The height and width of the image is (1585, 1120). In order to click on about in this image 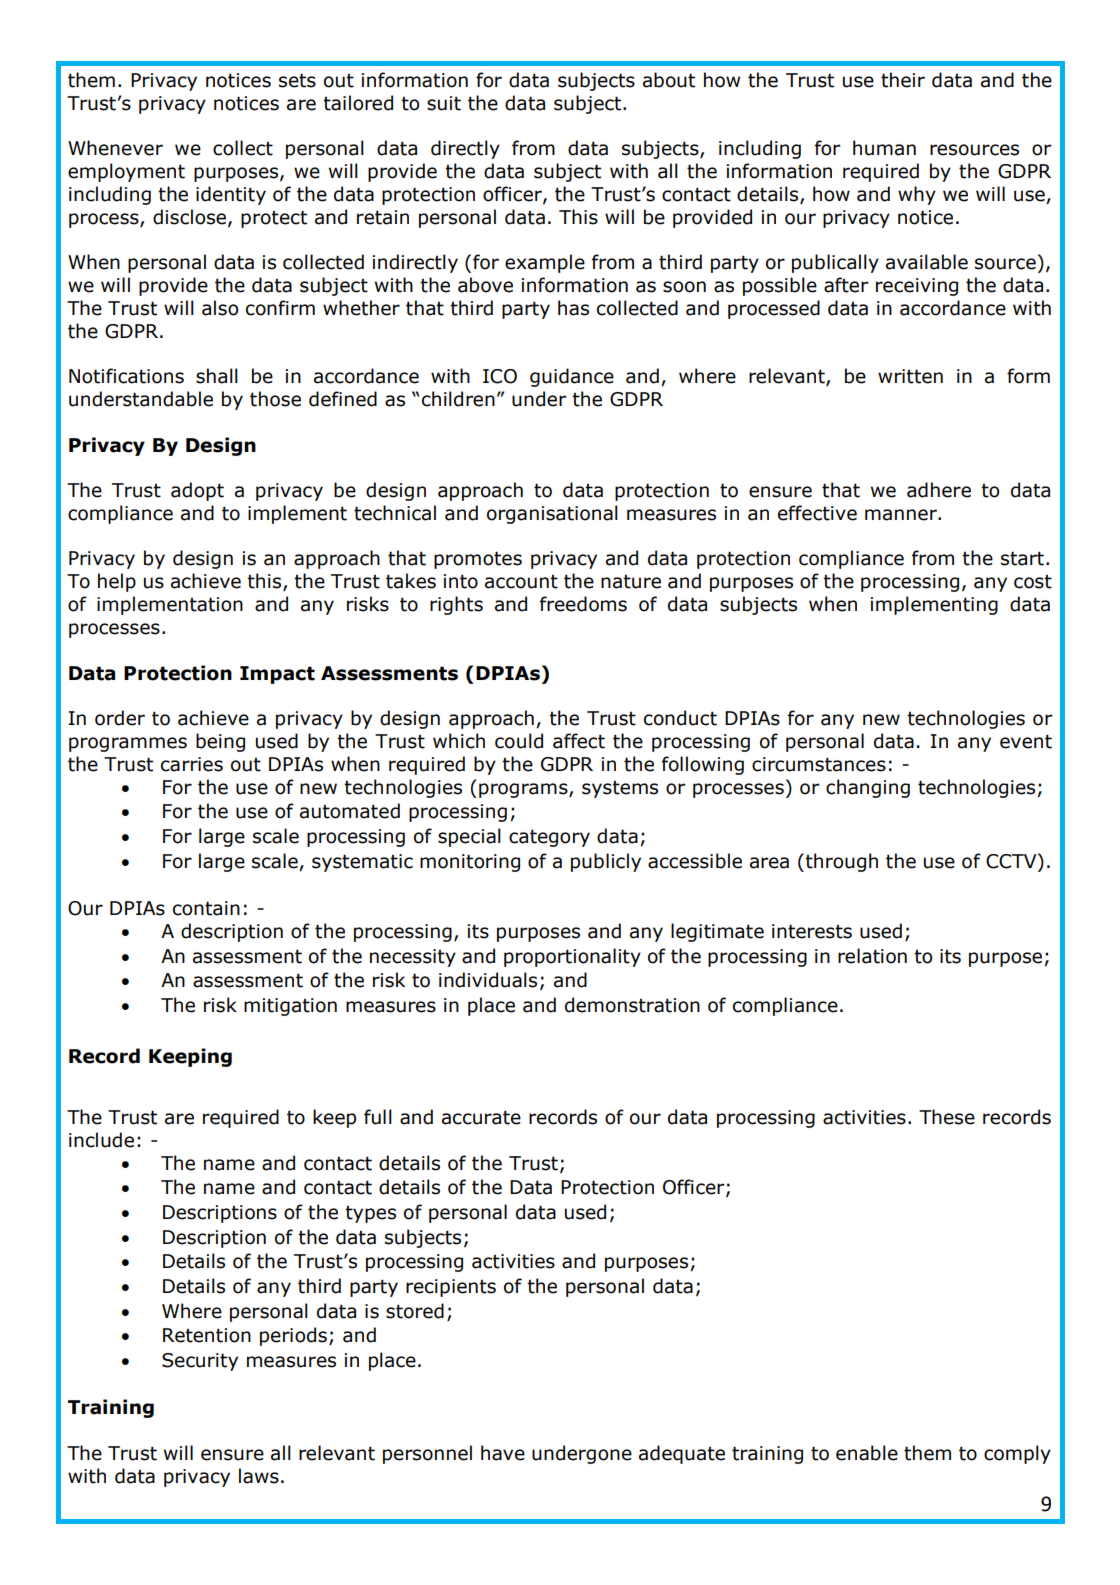, I will do `click(669, 80)`.
